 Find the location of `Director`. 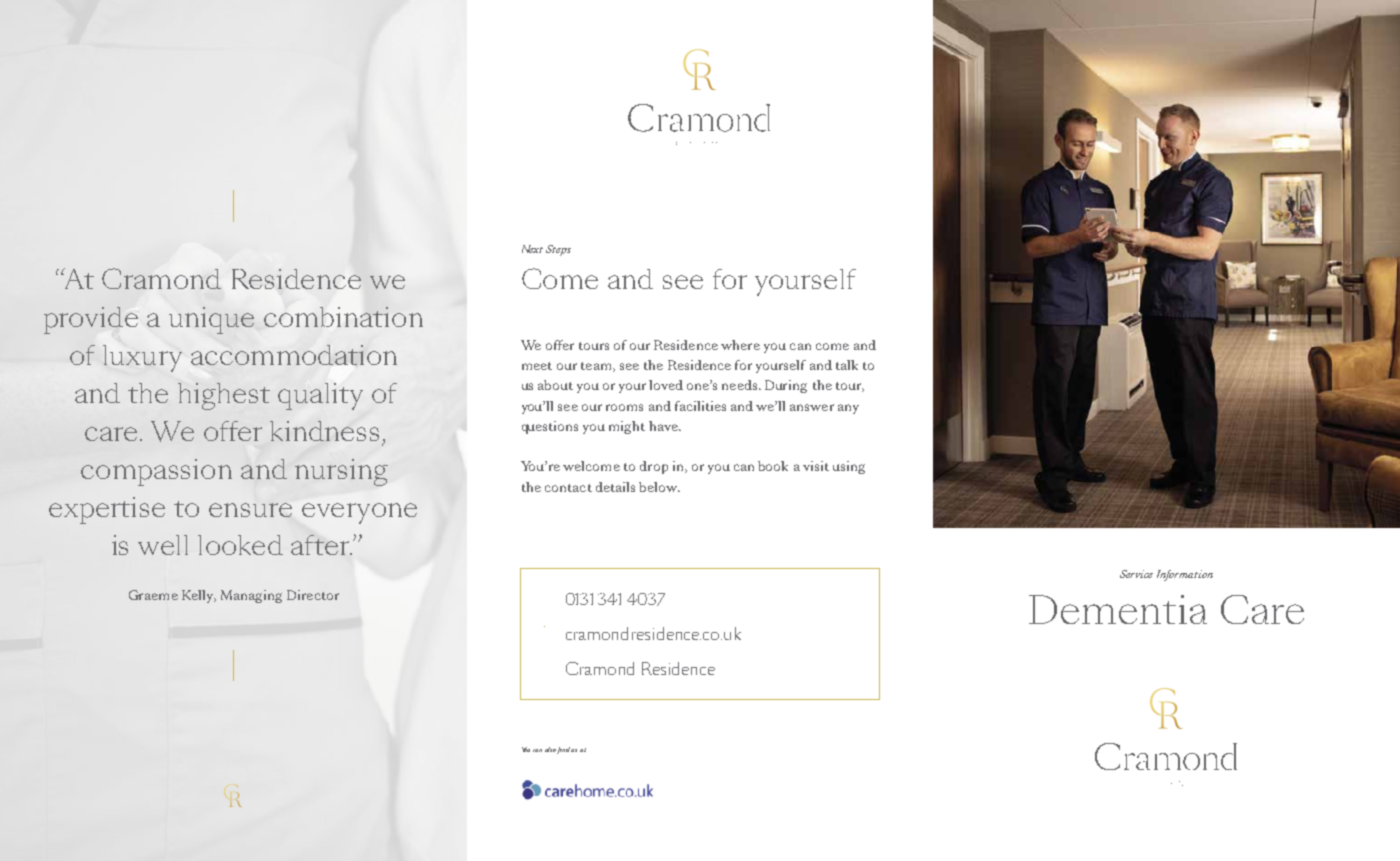

Director is located at coordinates (313, 595).
